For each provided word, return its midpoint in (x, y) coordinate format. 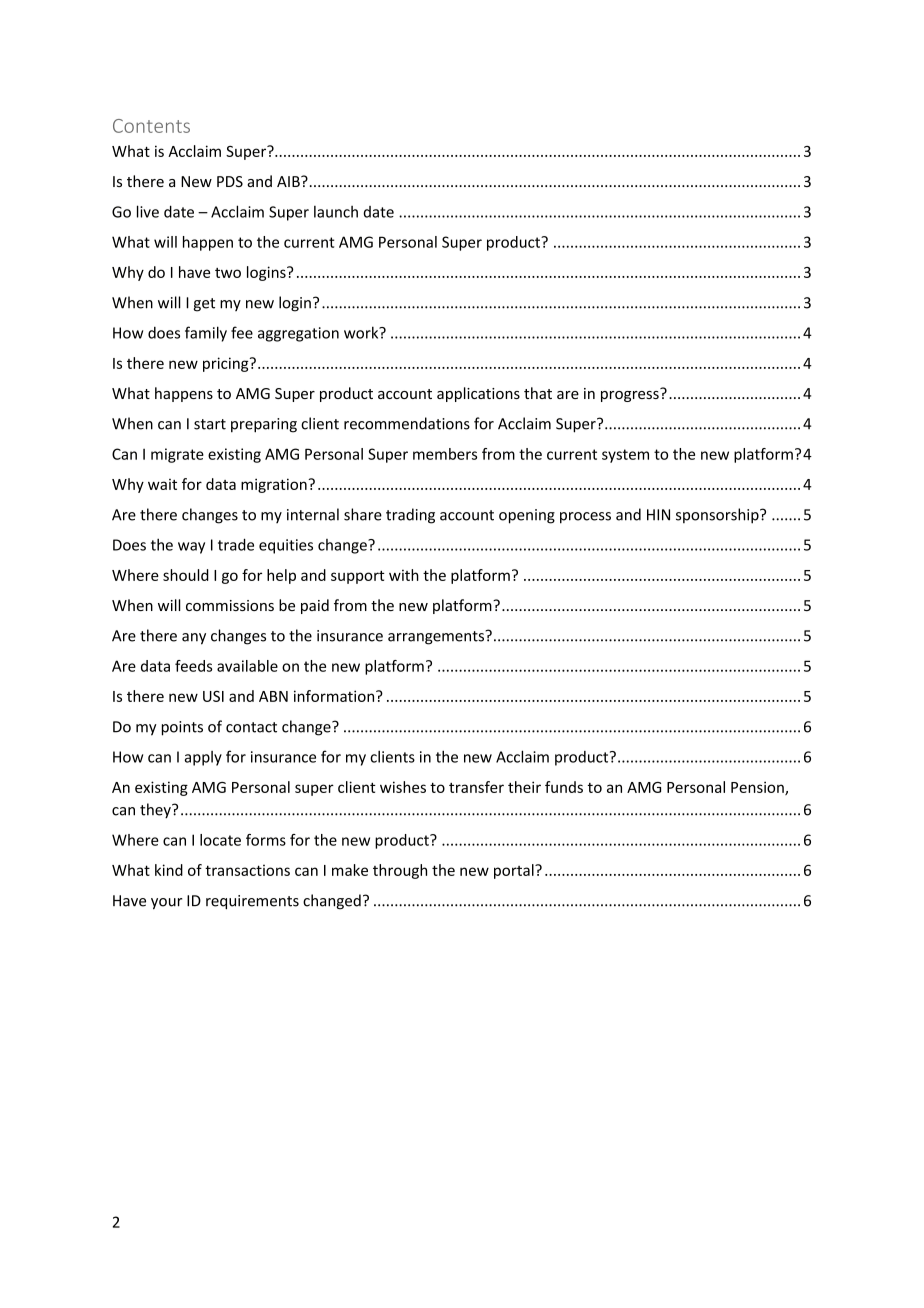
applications (478, 394)
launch (336, 212)
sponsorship (718, 516)
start (210, 424)
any (194, 639)
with (404, 575)
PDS (230, 181)
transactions (247, 870)
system (625, 456)
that (538, 393)
